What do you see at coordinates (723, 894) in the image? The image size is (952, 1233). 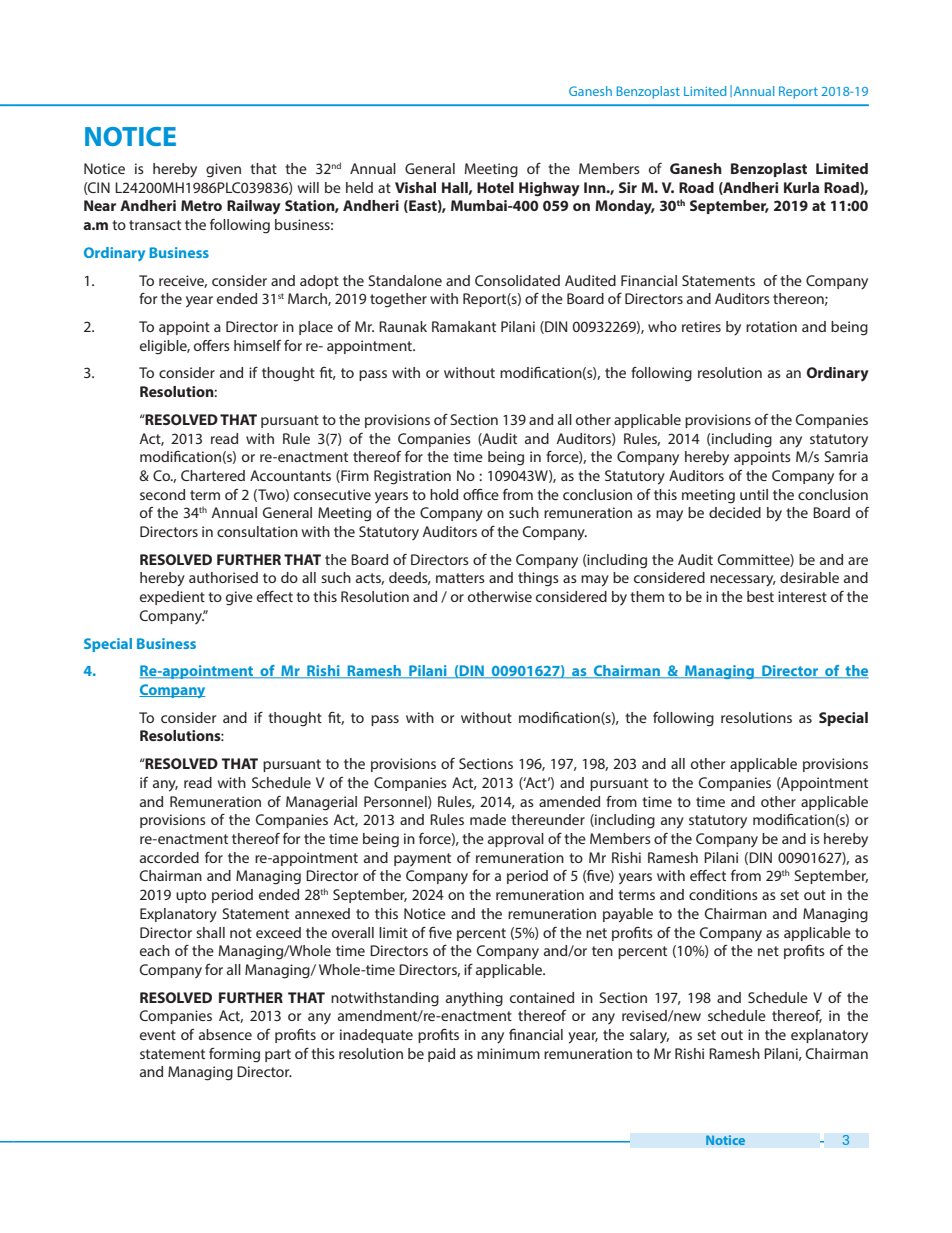 I see `conditions` at bounding box center [723, 894].
